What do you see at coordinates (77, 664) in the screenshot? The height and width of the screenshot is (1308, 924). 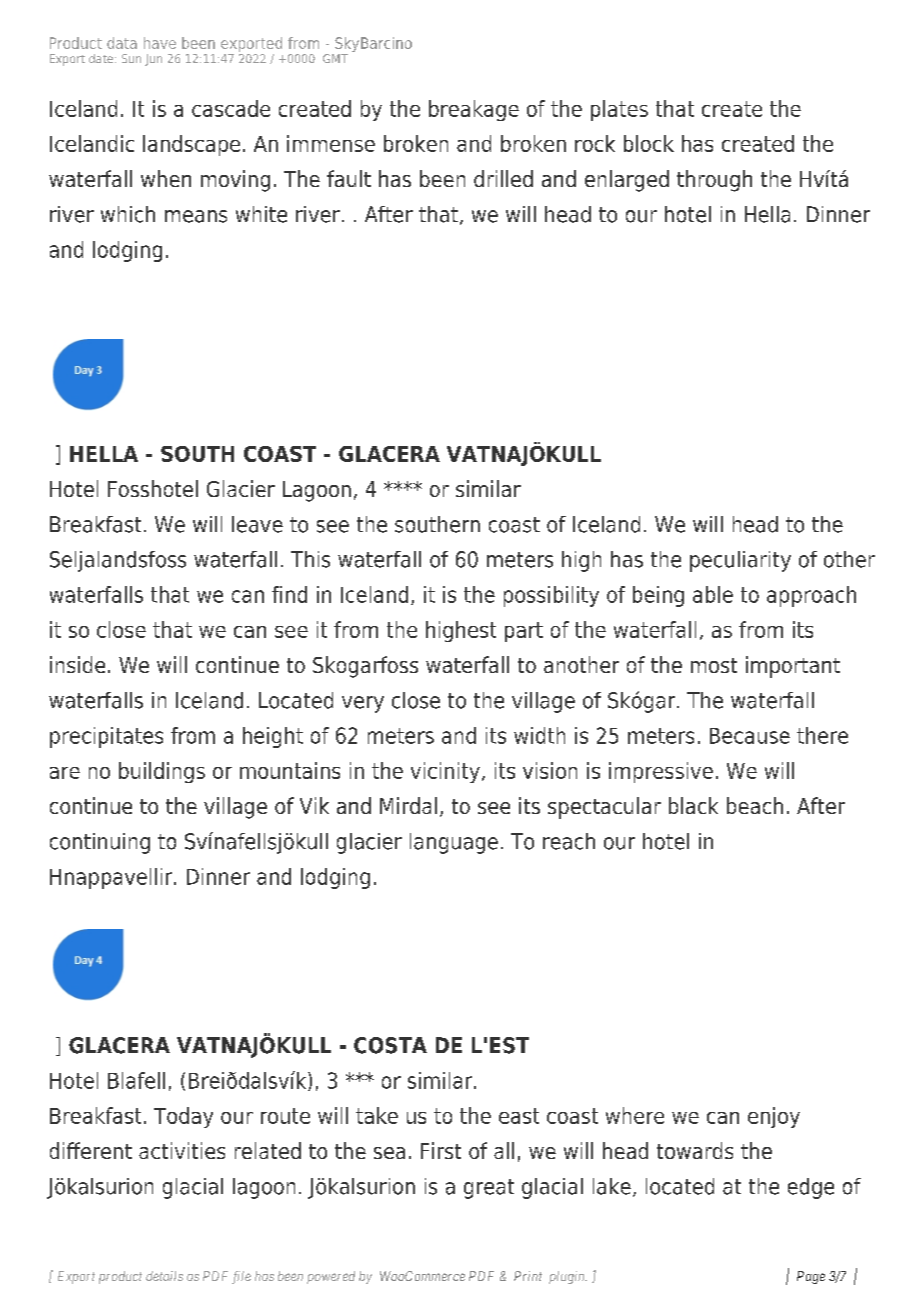 I see `inside` at bounding box center [77, 664].
